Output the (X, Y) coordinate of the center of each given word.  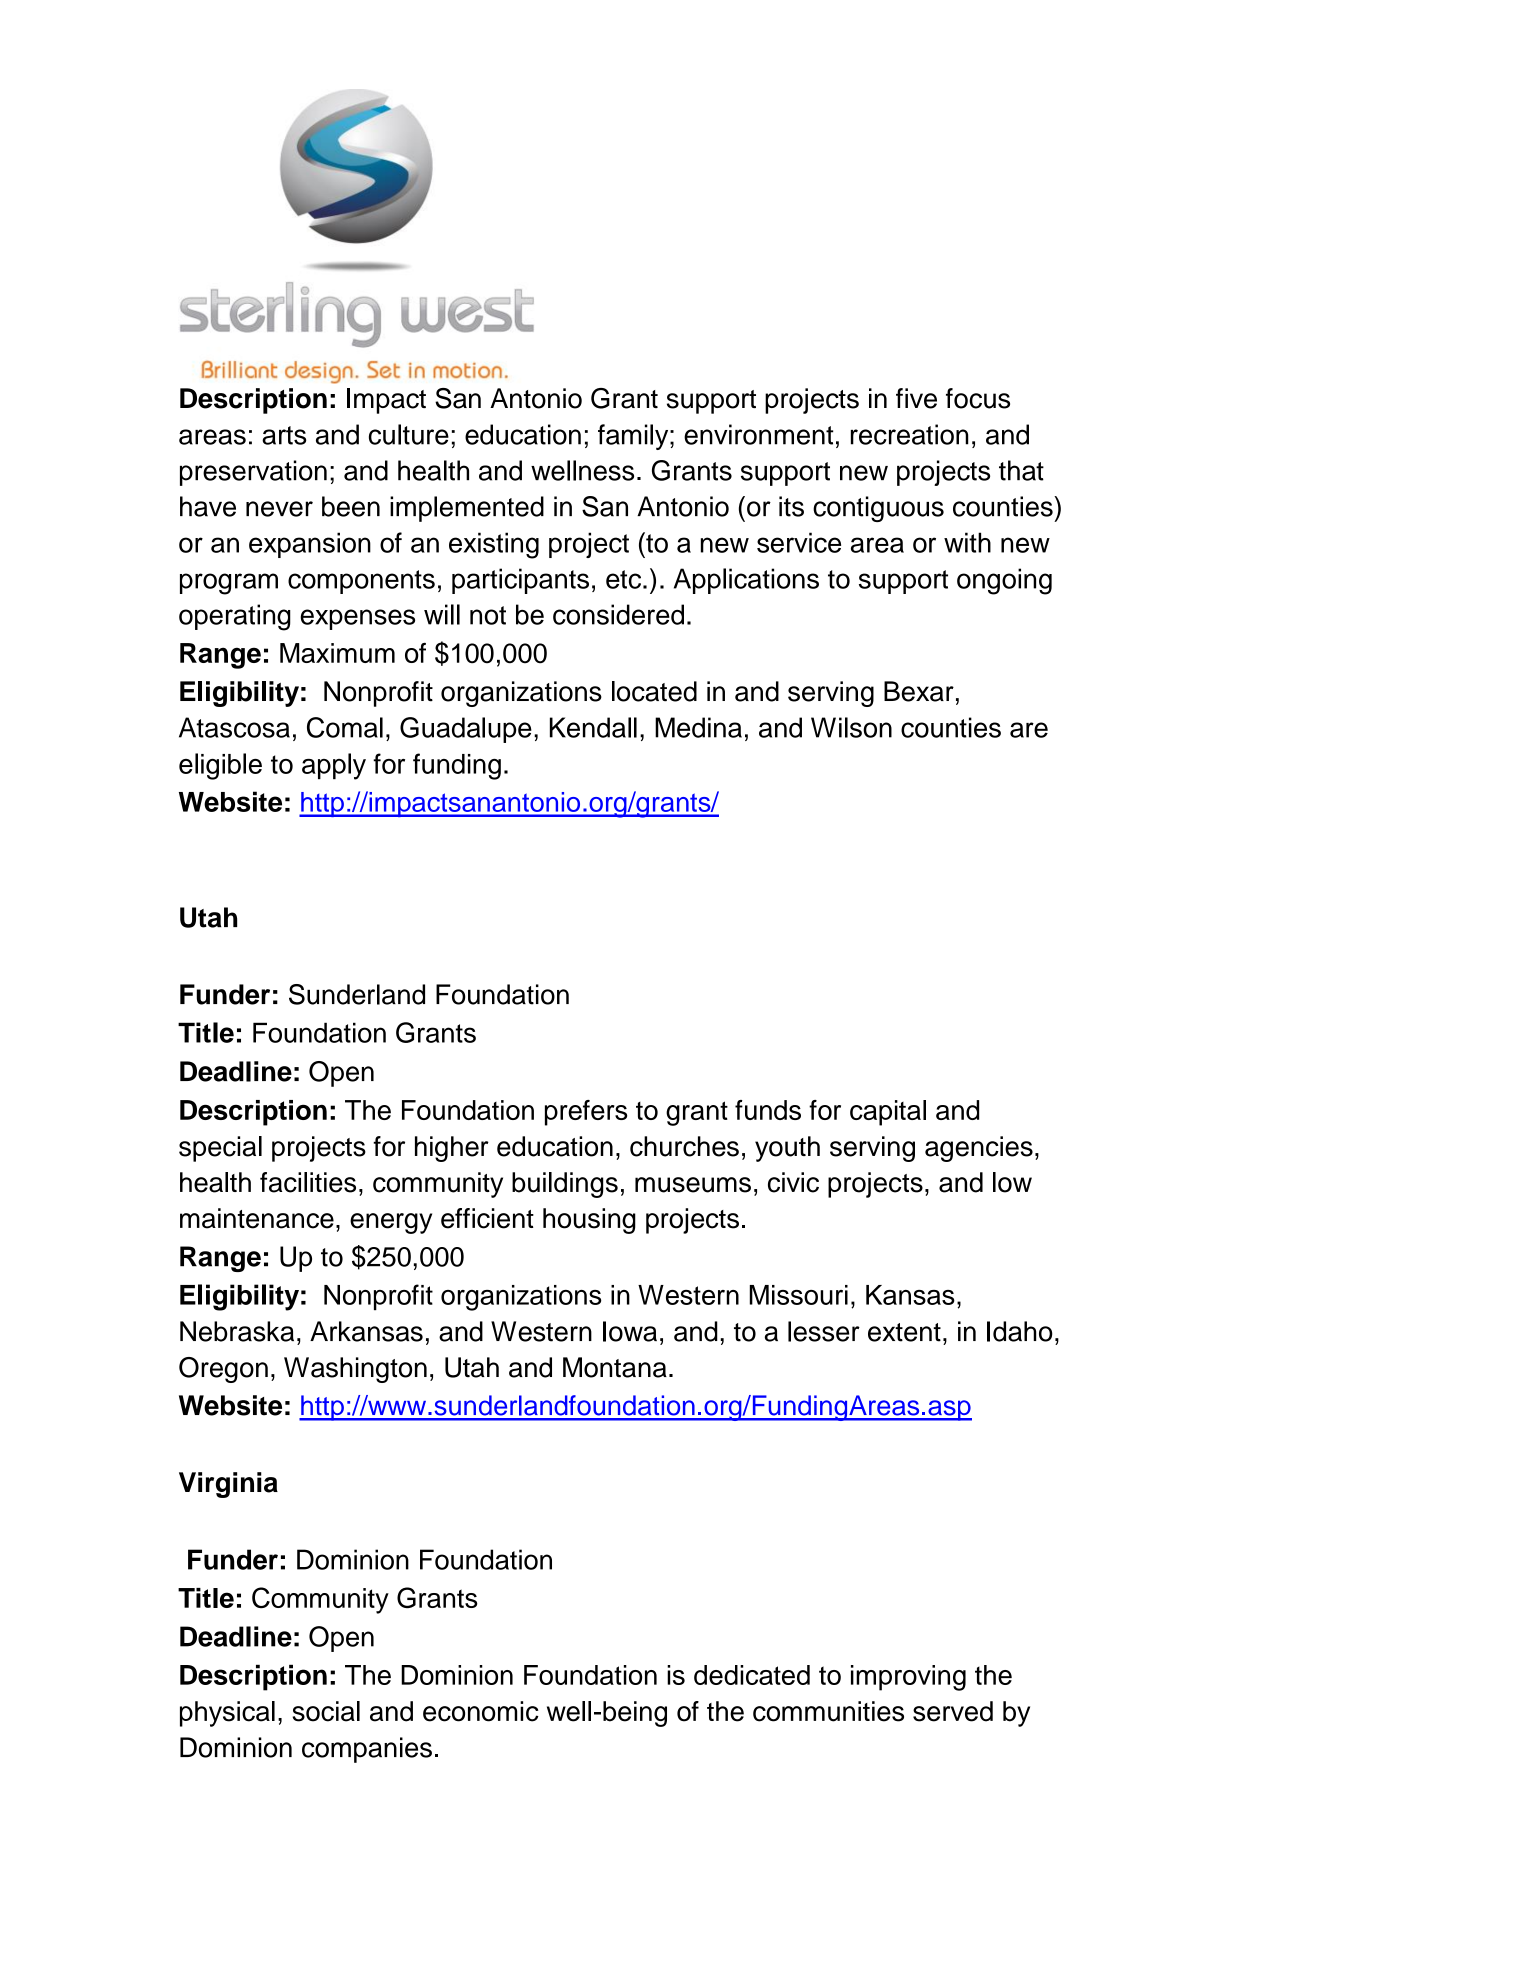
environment (759, 434)
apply (334, 766)
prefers (586, 1113)
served (953, 1711)
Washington (355, 1370)
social (326, 1711)
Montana (615, 1367)
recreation (910, 434)
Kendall (593, 727)
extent (904, 1332)
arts (284, 435)
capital (888, 1113)
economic (481, 1711)
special (220, 1149)
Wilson (851, 727)
